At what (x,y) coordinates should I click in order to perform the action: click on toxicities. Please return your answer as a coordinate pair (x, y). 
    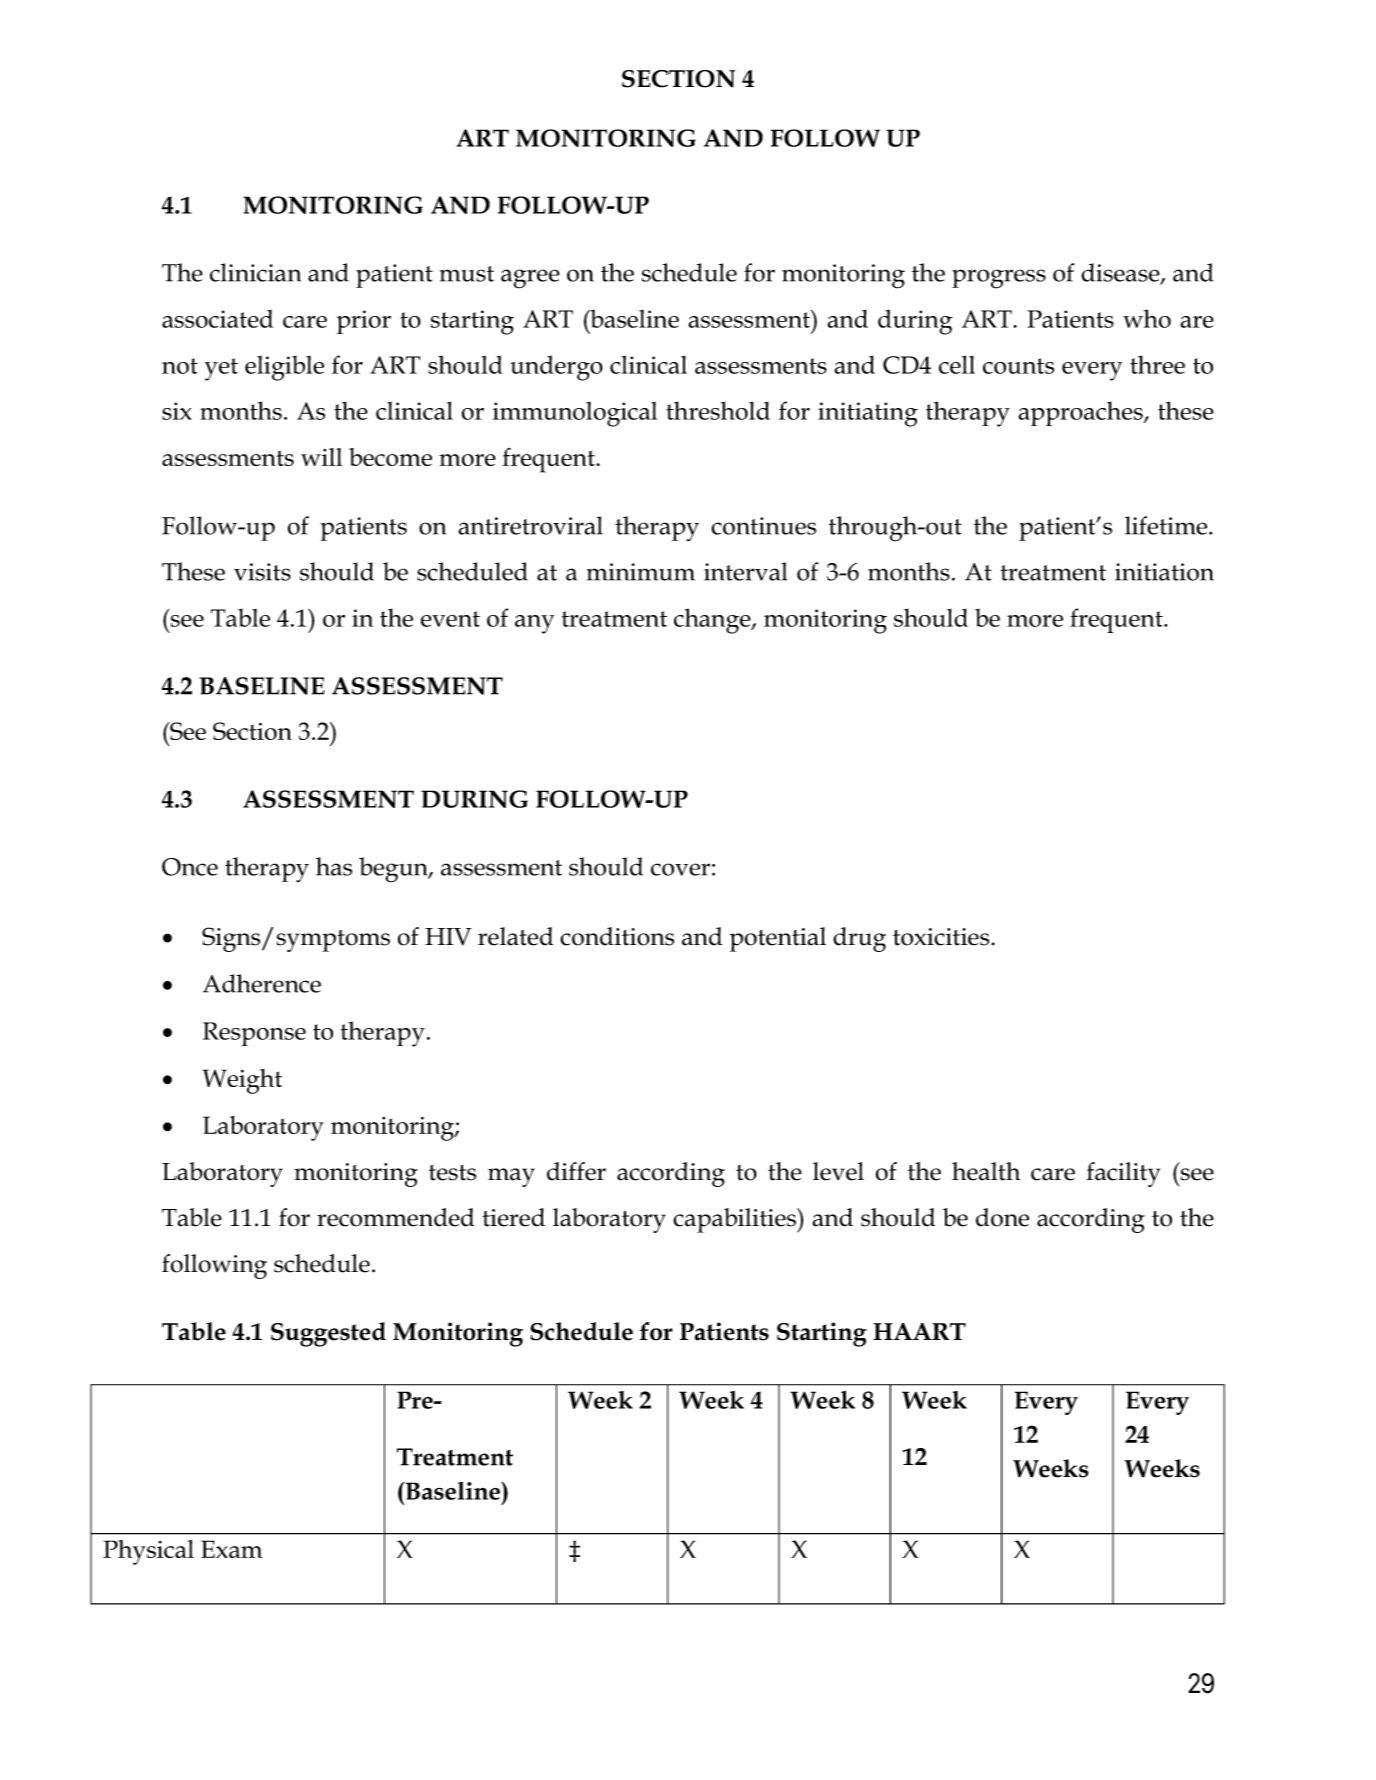
    Looking at the image, I should click on (941, 937).
